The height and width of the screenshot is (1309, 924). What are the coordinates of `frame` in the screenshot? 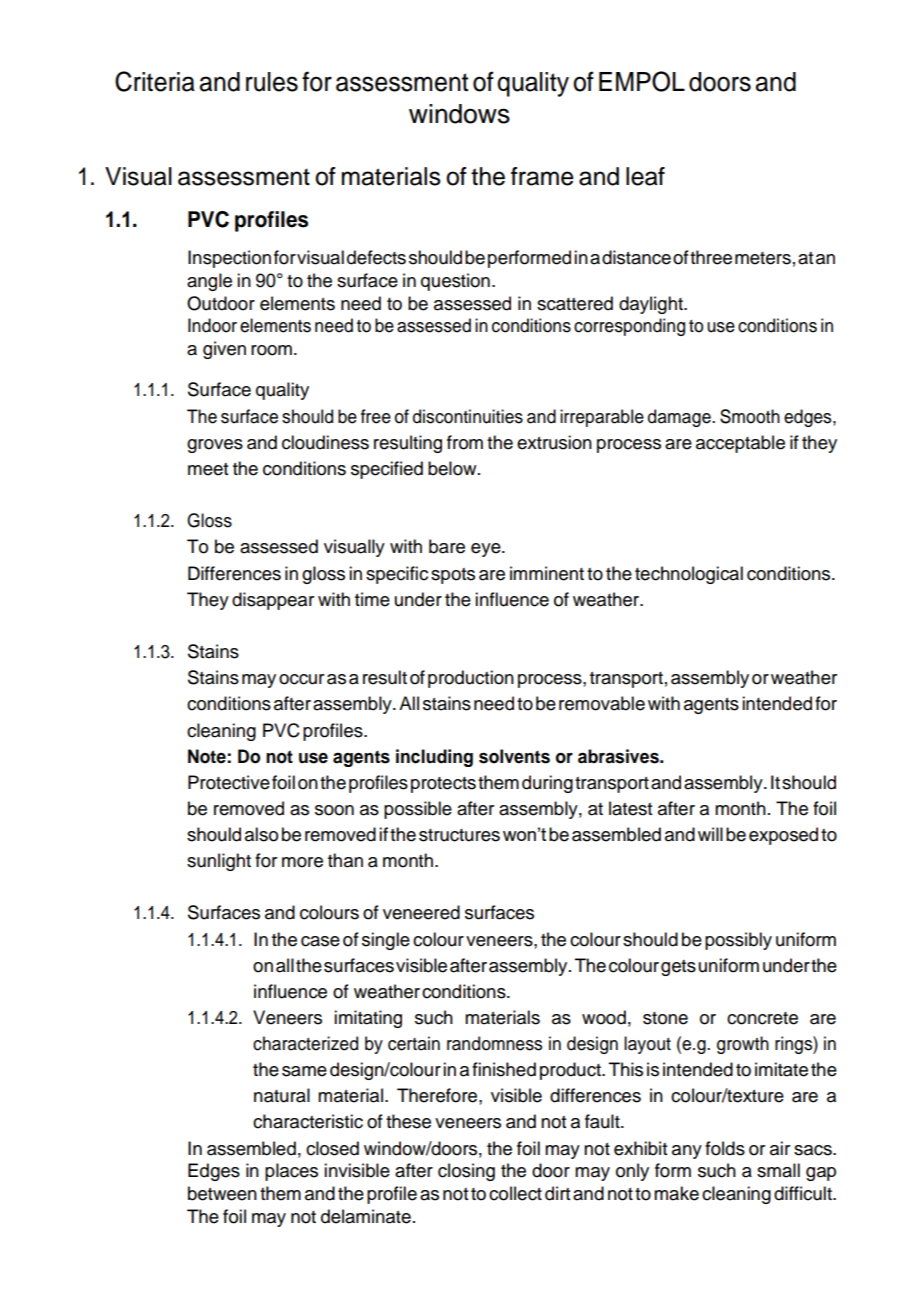 It's located at (542, 176).
